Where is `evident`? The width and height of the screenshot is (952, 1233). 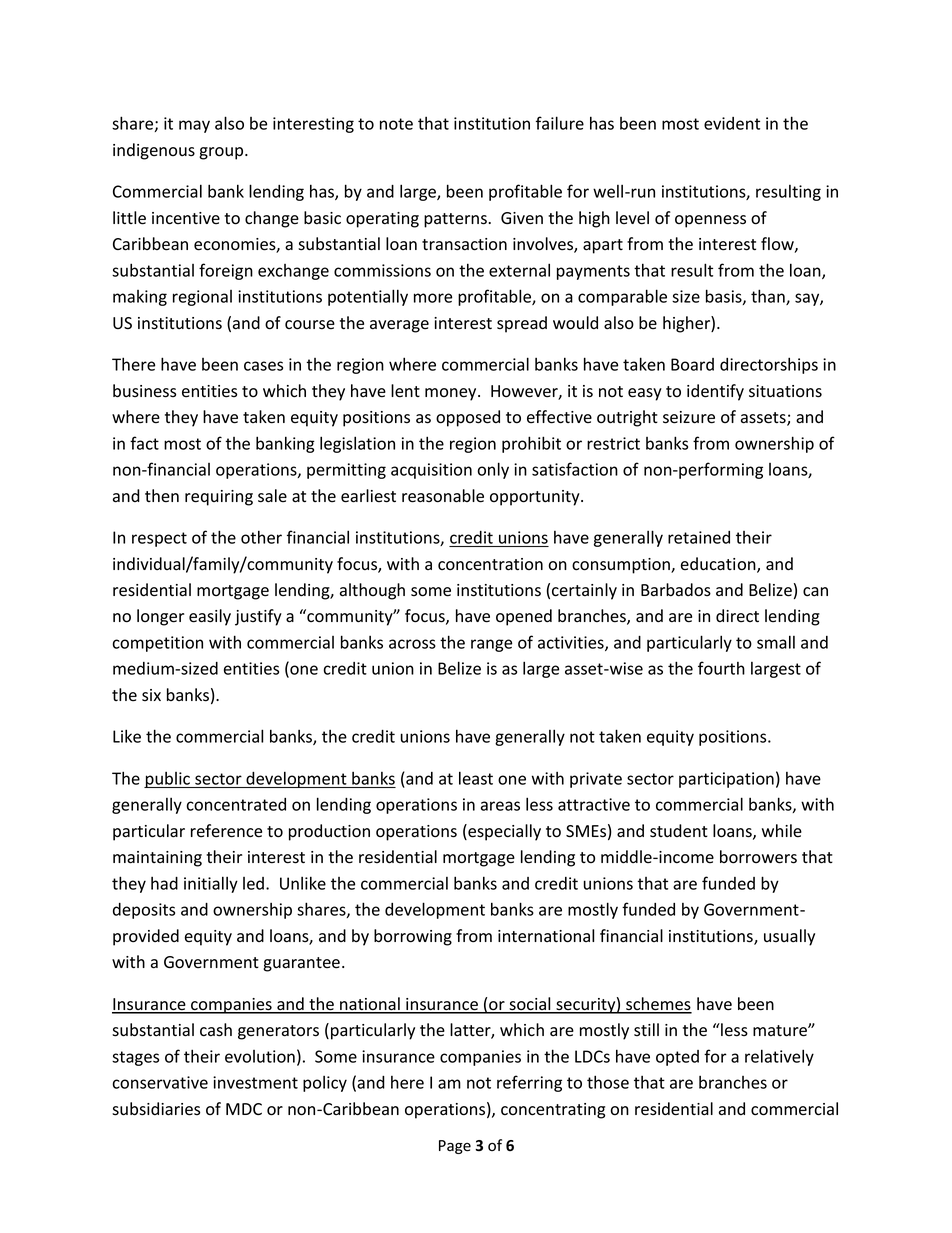 evident is located at coordinates (732, 123).
